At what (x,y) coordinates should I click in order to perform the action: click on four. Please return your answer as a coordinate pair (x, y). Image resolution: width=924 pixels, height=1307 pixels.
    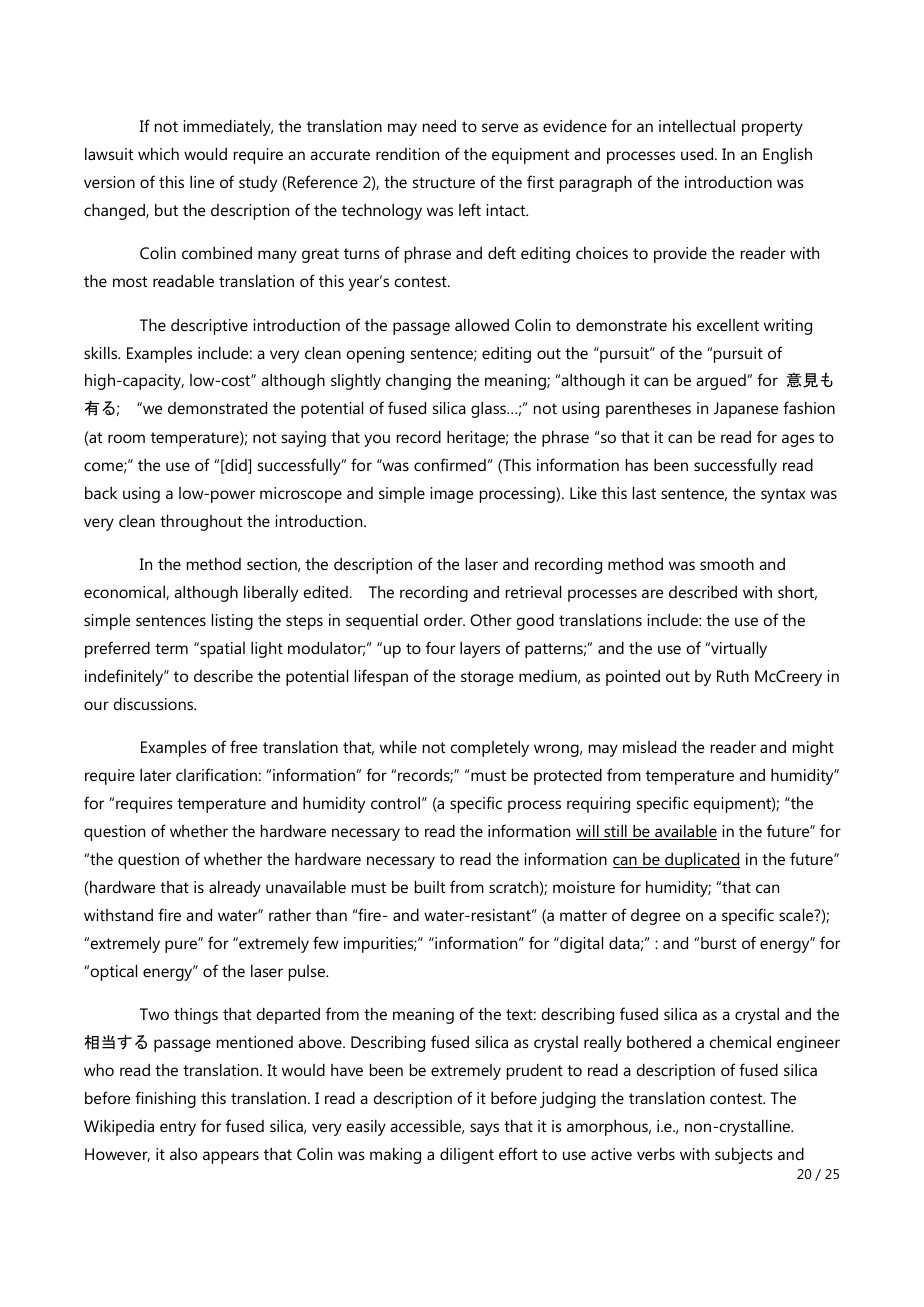
    Looking at the image, I should click on (440, 647).
